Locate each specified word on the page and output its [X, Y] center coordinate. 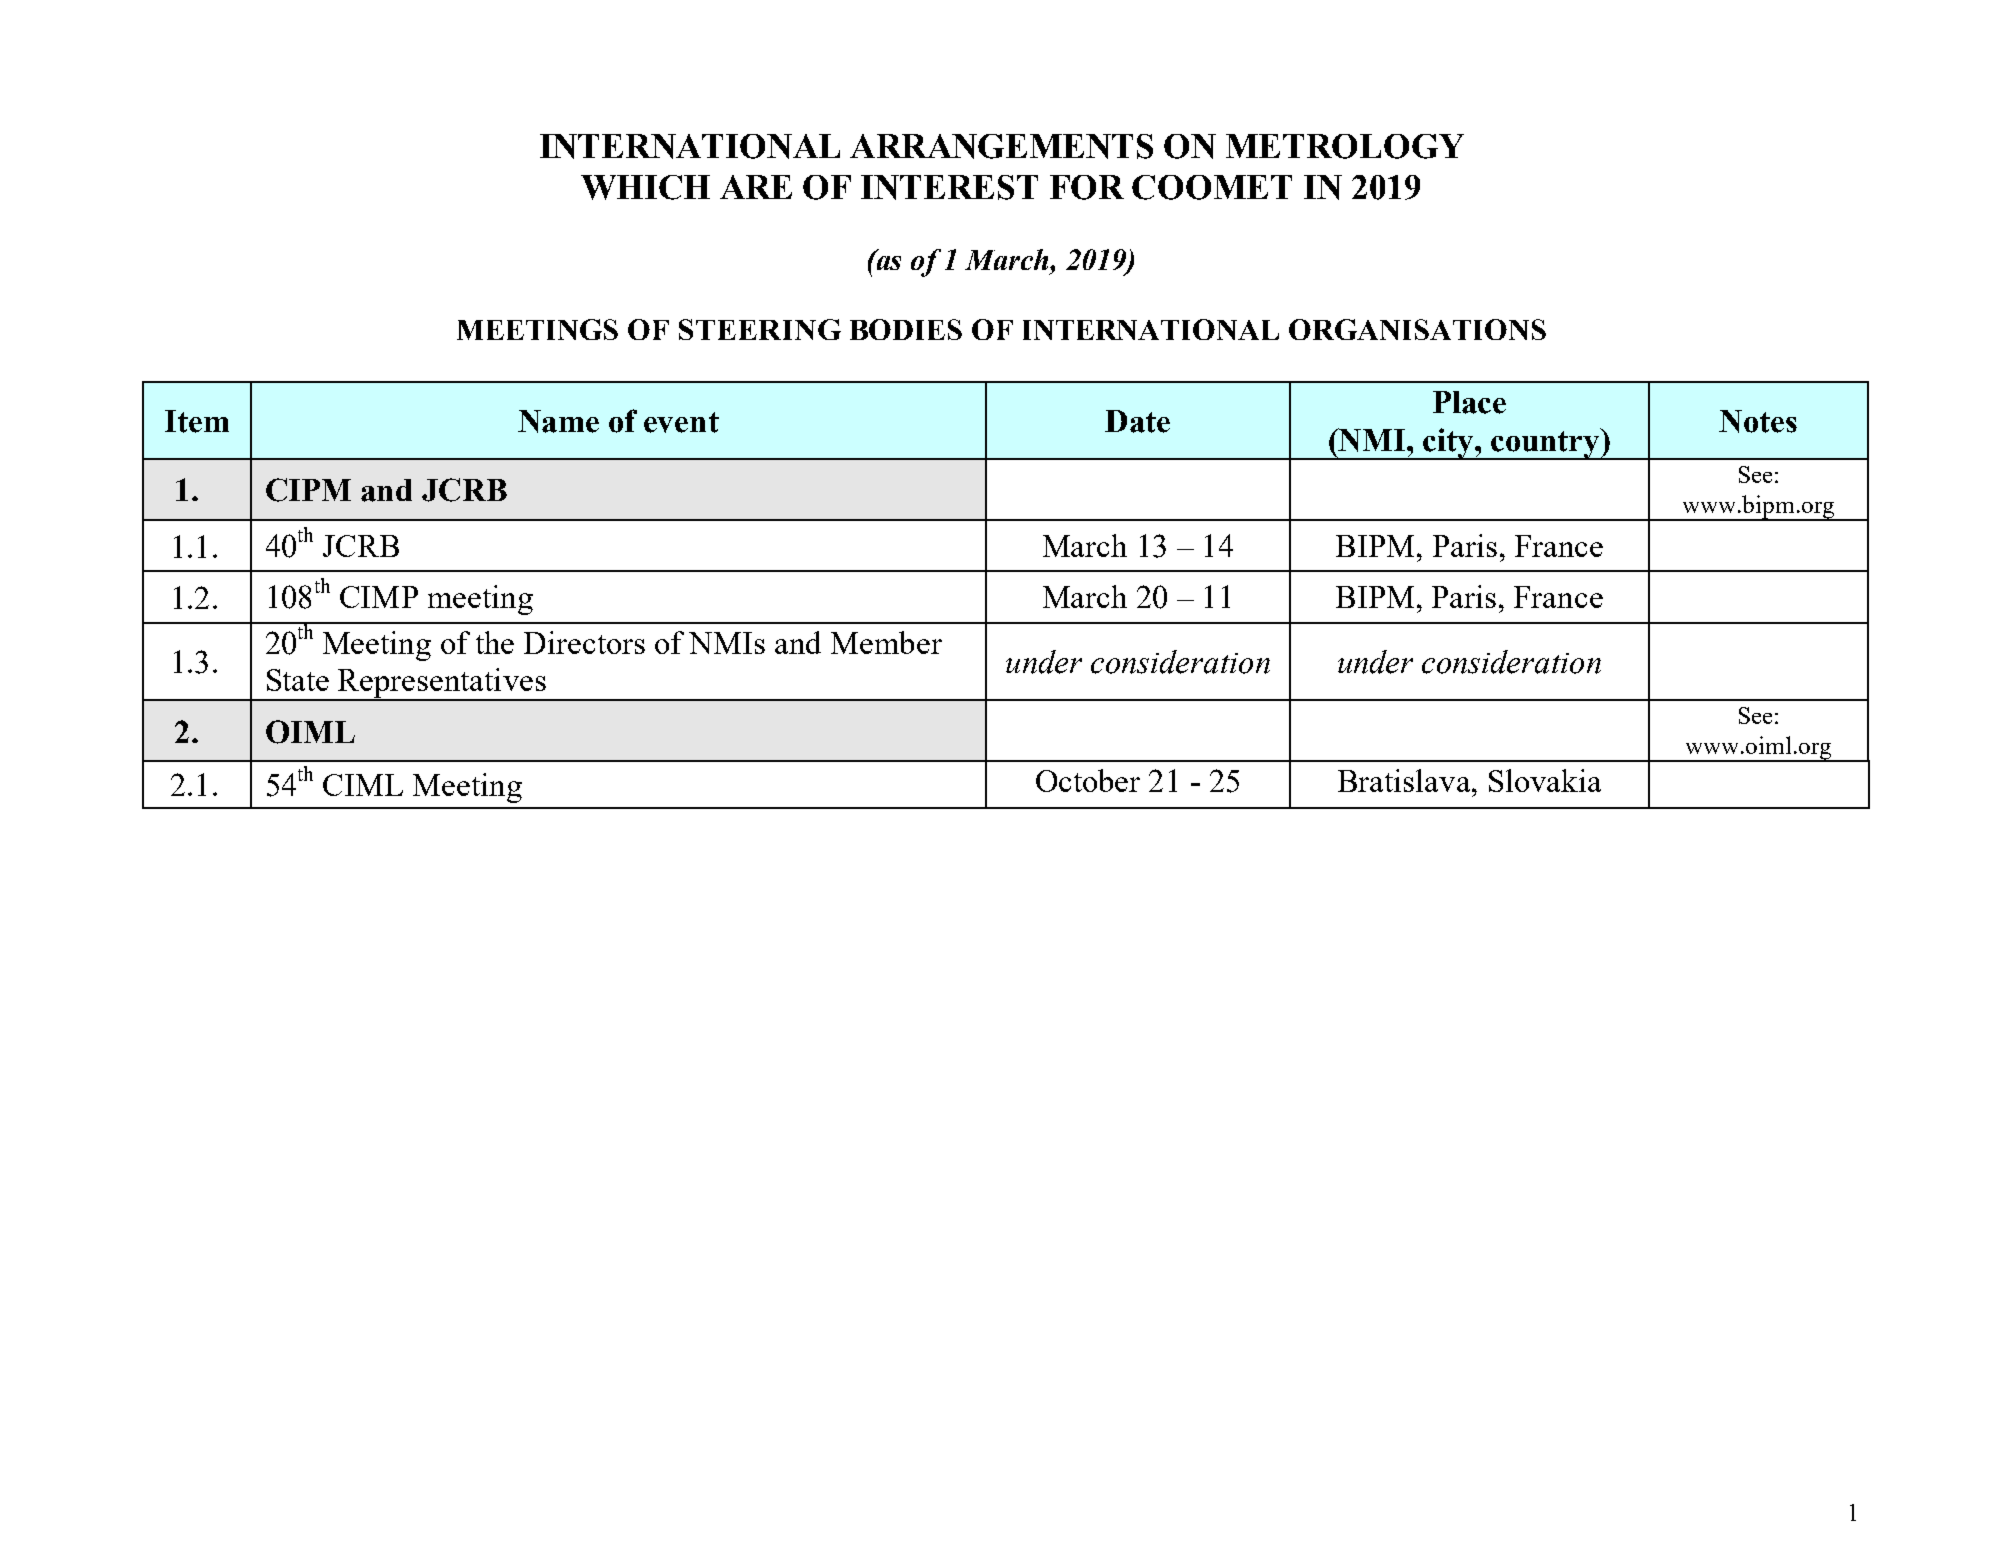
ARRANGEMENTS [1001, 146]
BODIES [906, 329]
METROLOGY [1345, 146]
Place [1469, 402]
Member [886, 642]
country [1545, 444]
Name [558, 421]
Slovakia [1545, 780]
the [495, 642]
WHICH [645, 187]
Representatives [442, 684]
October [1088, 780]
